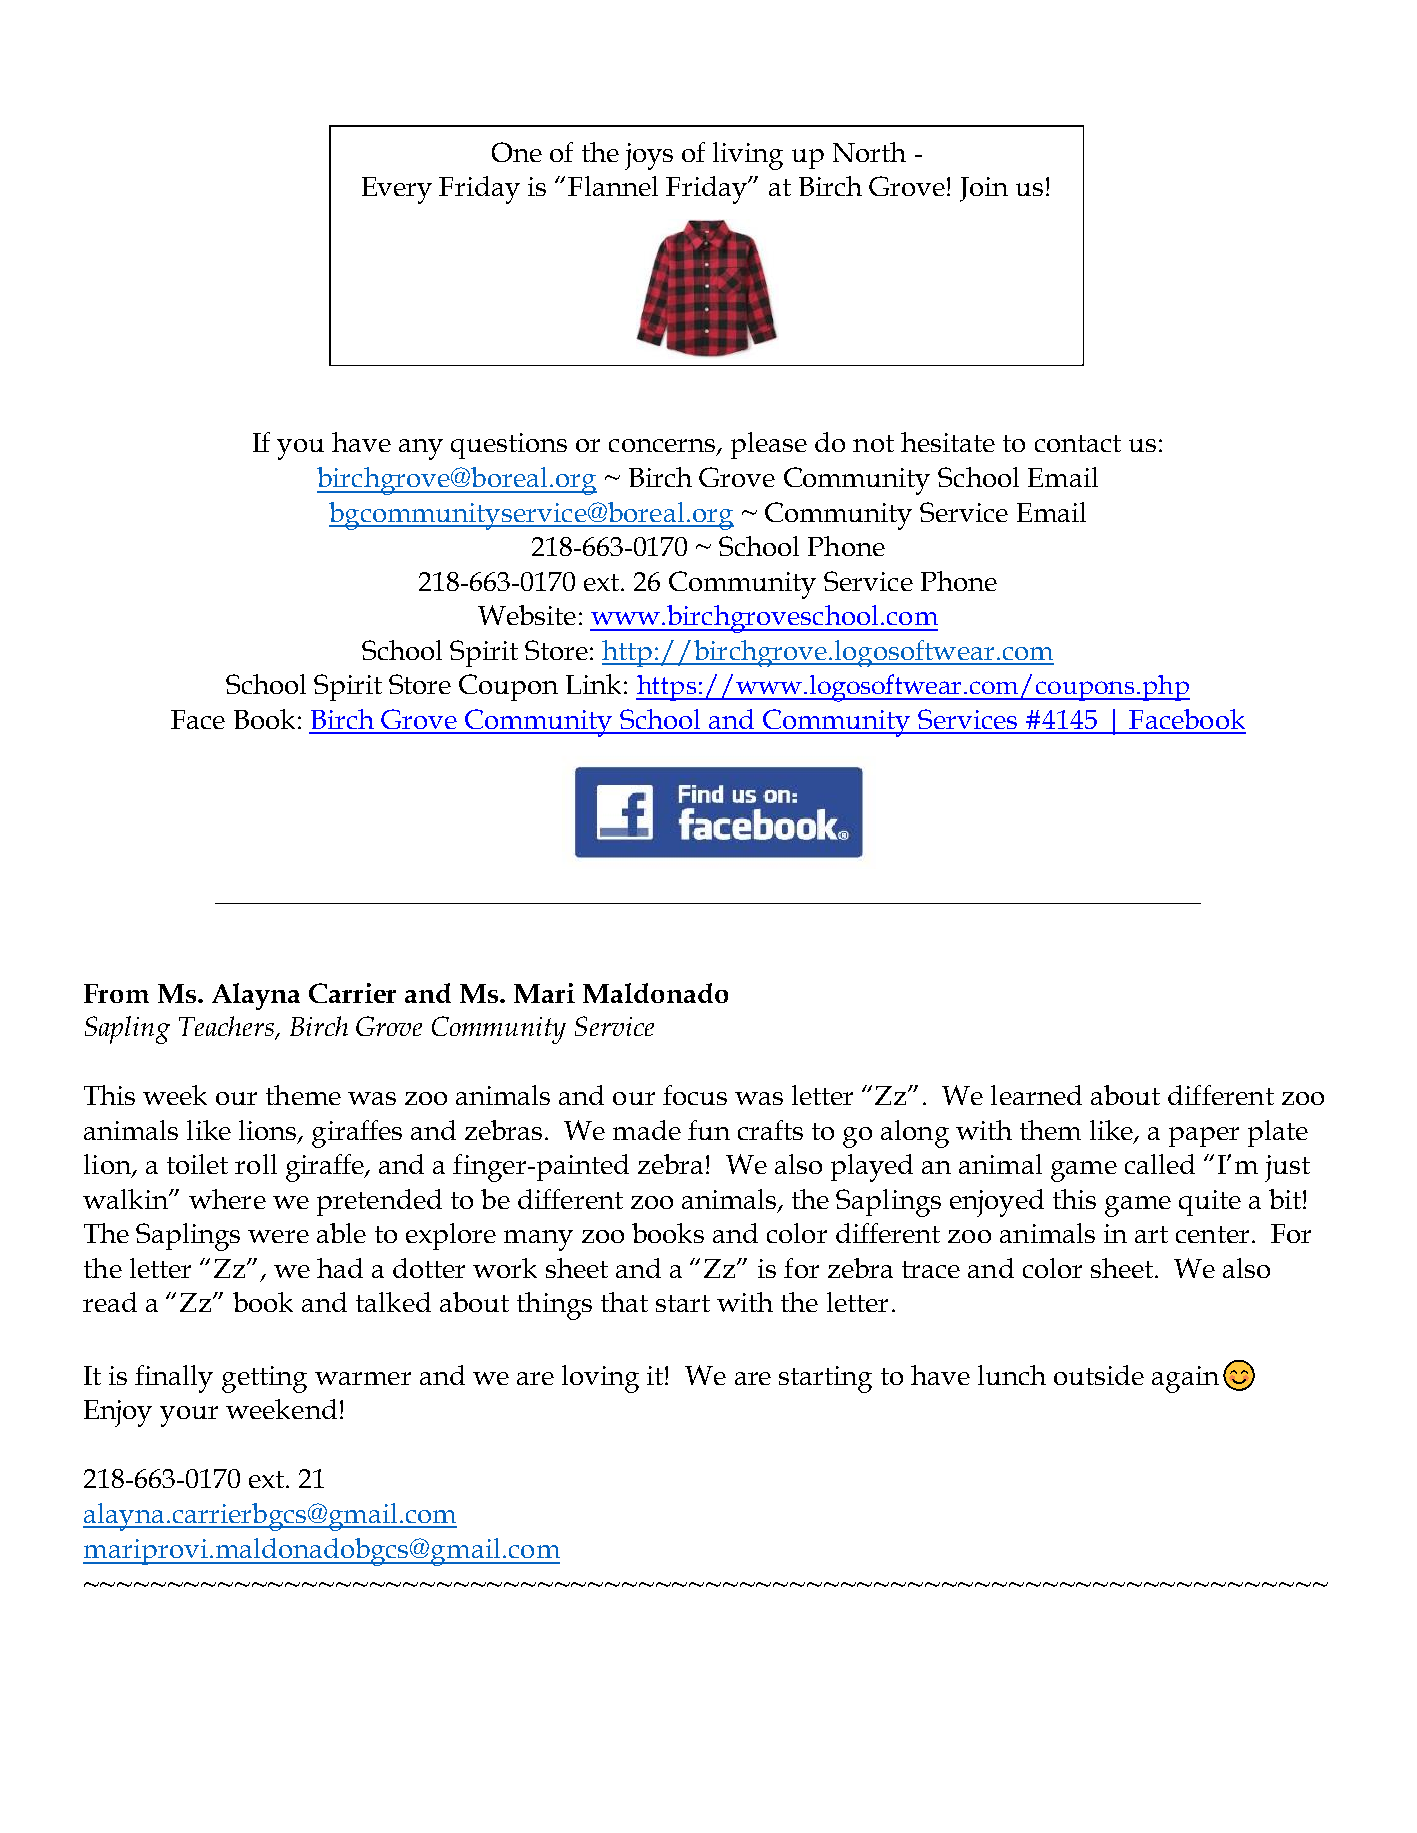 Image resolution: width=1417 pixels, height=1833 pixels. I want to click on Every, so click(397, 190).
